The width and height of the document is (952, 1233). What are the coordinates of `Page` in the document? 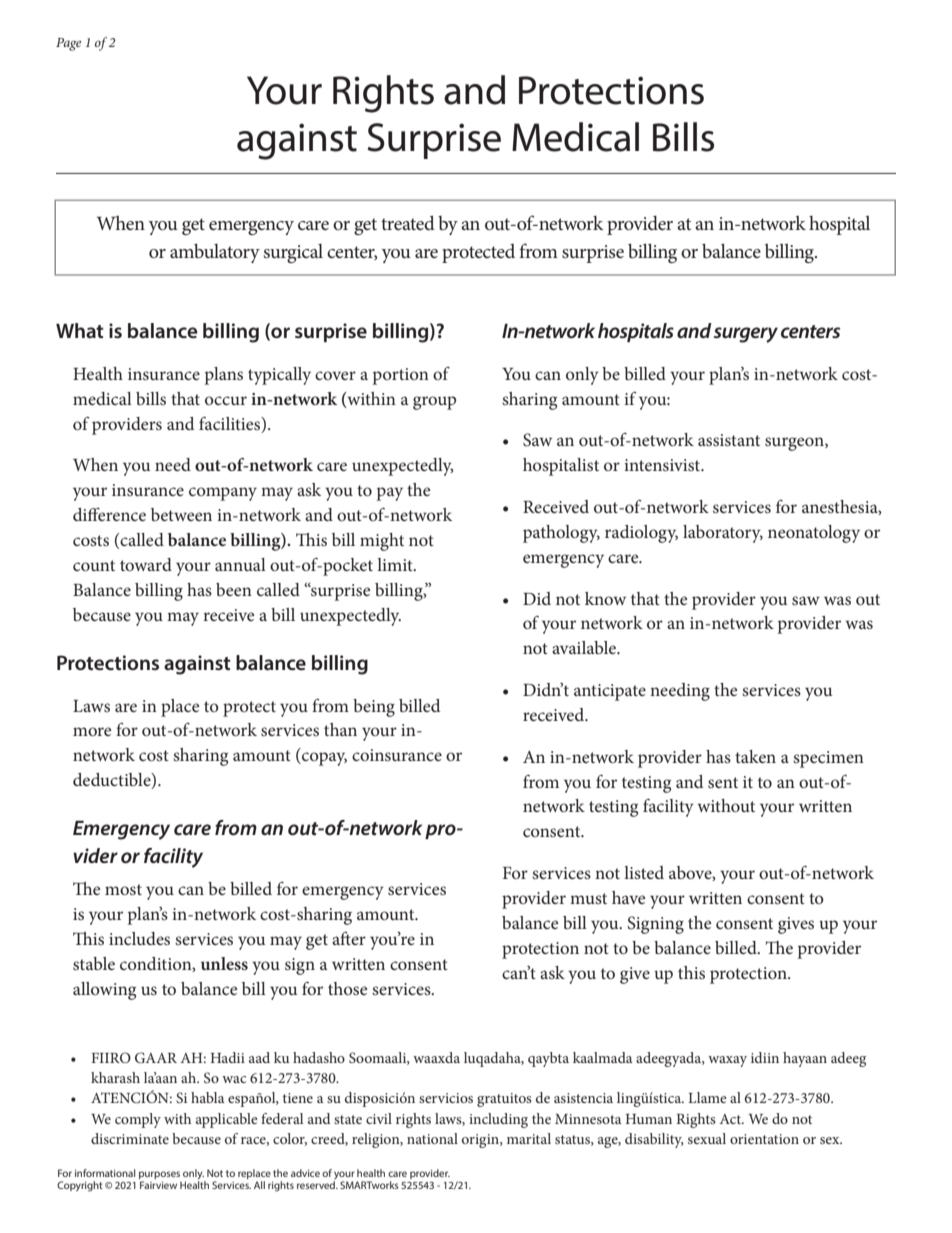 It's located at (68, 44).
